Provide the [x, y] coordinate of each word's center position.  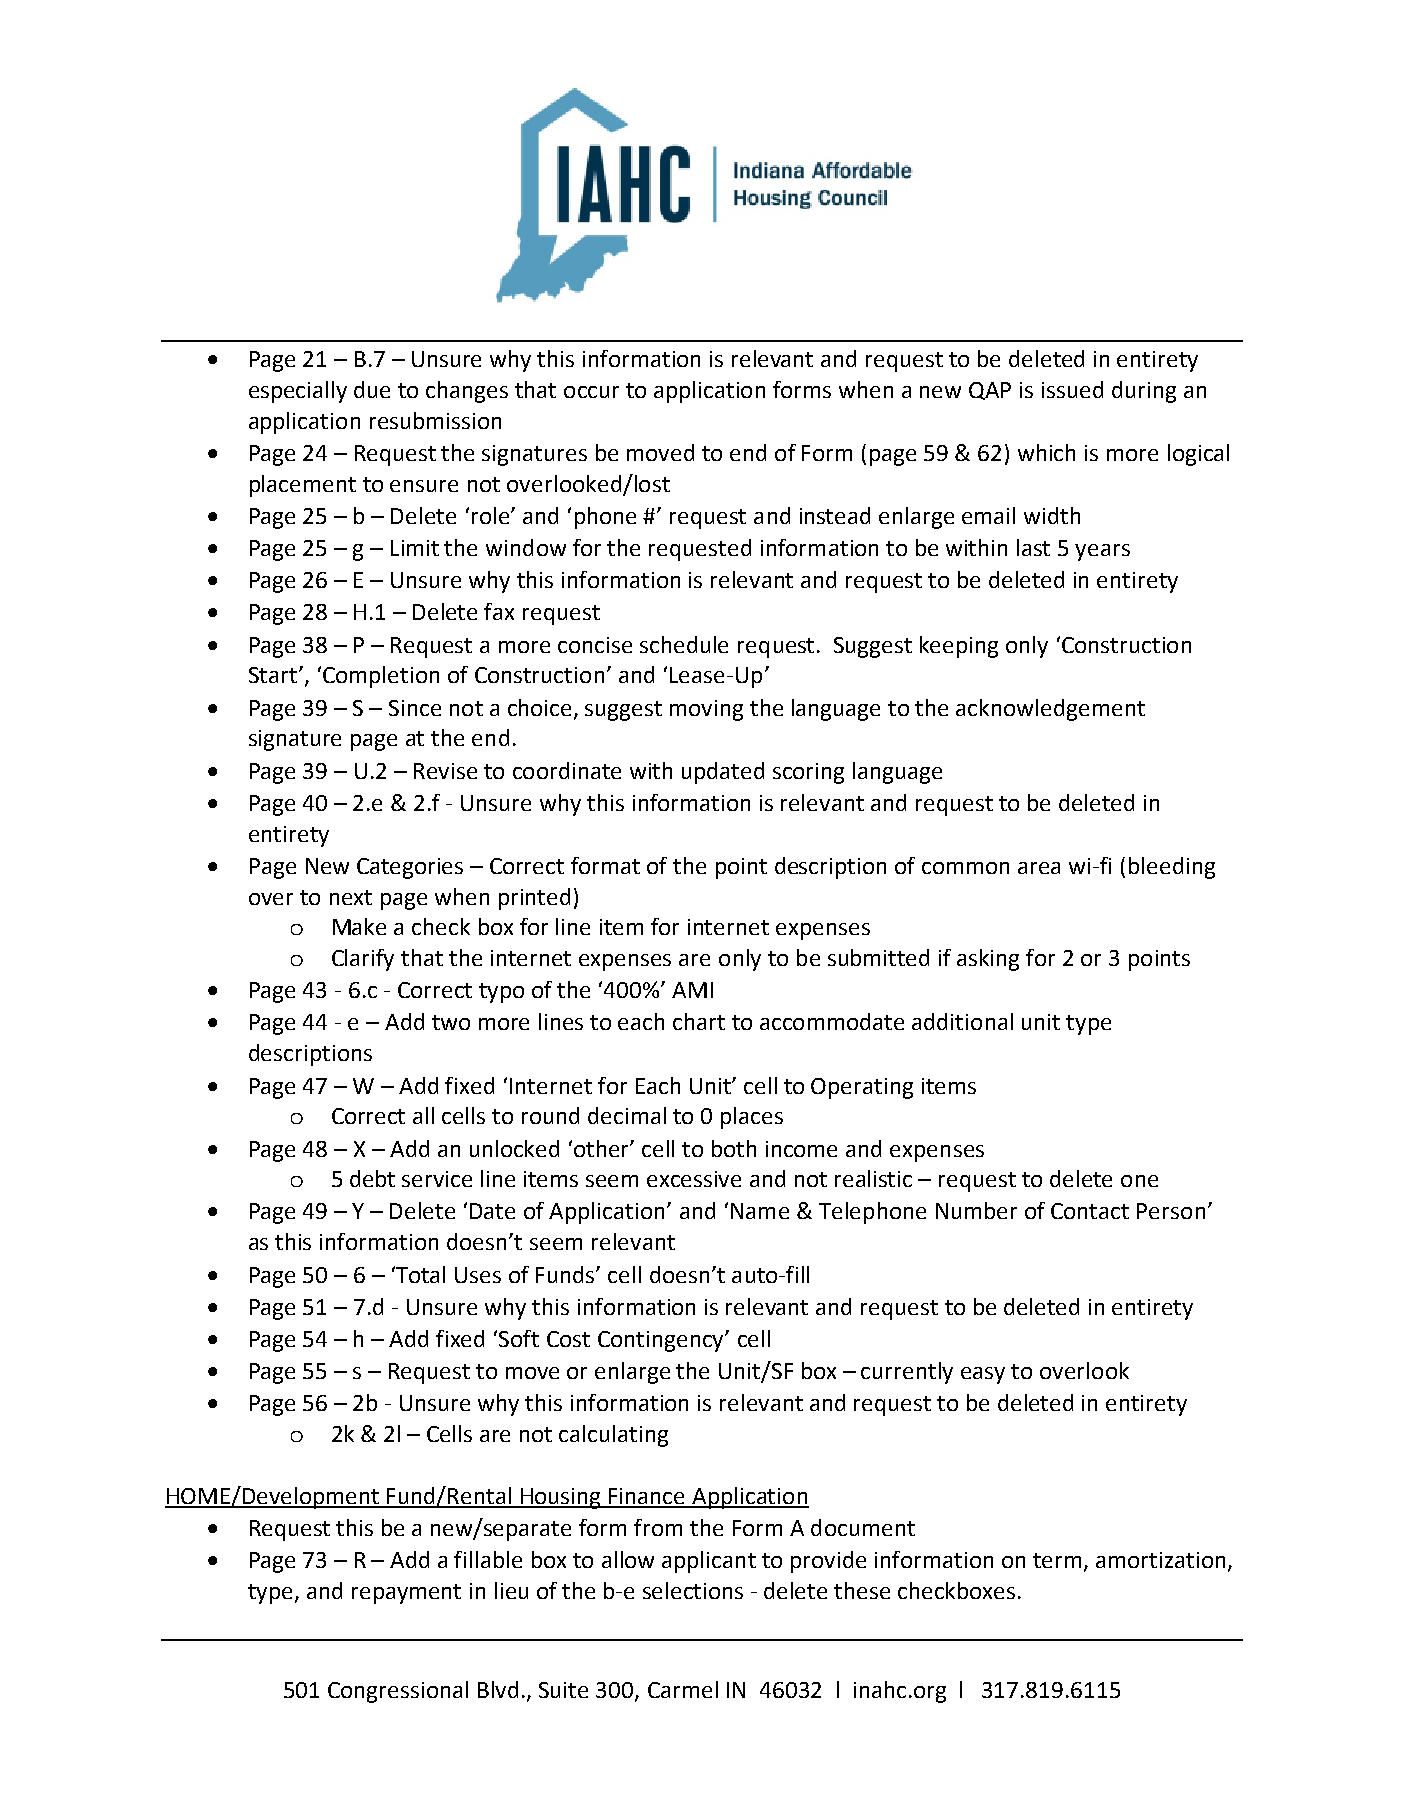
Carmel [683, 1689]
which [1046, 452]
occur [591, 392]
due [372, 389]
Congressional [398, 1692]
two [451, 1022]
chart [699, 1021]
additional [962, 1021]
